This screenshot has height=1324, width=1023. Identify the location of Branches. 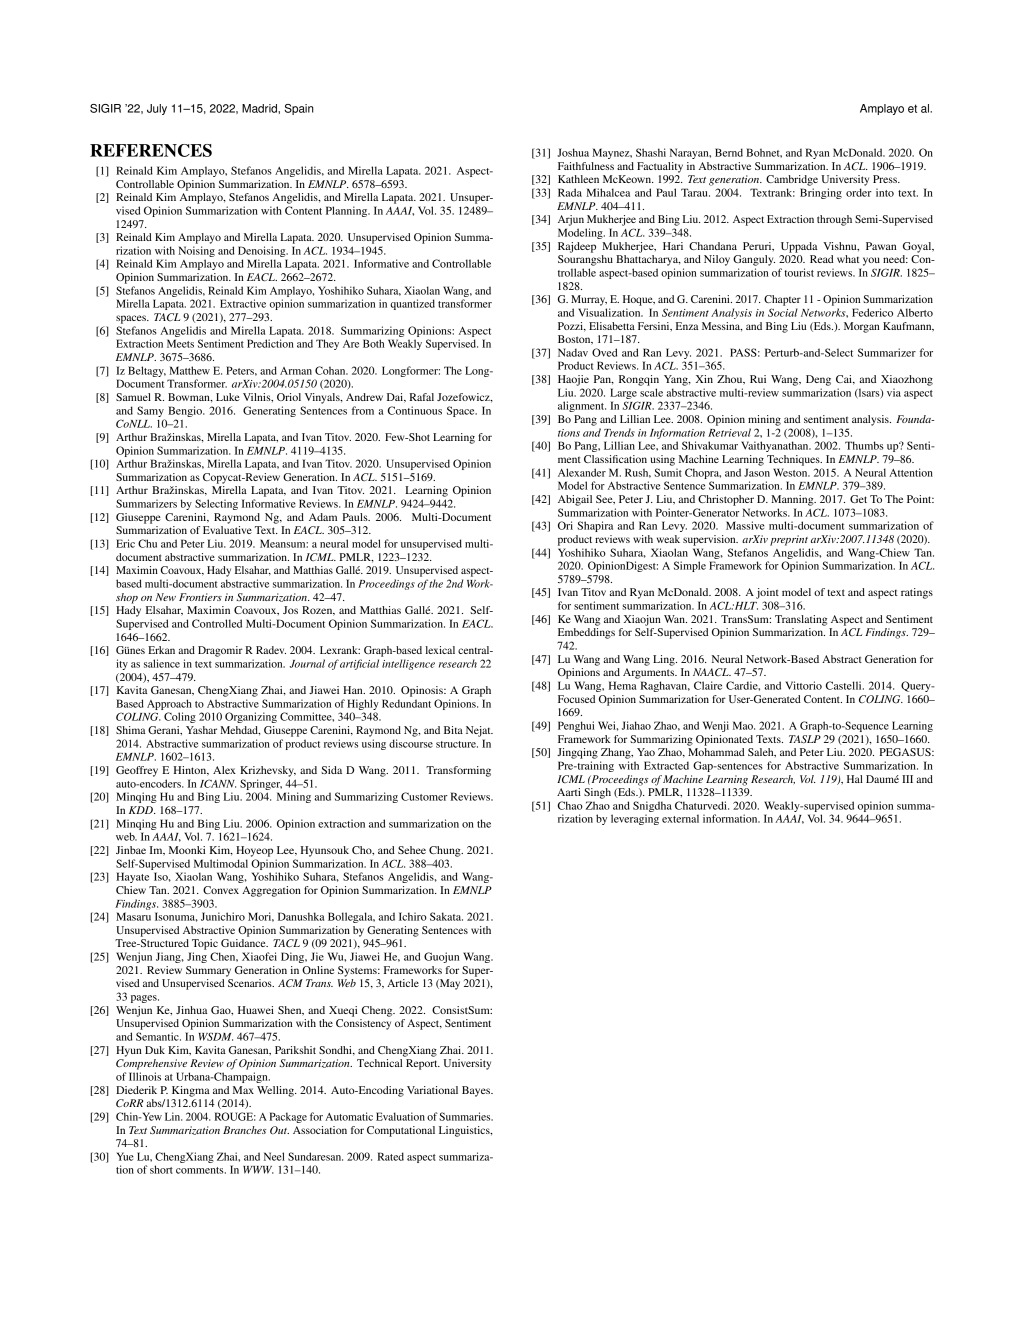
(244, 1130).
